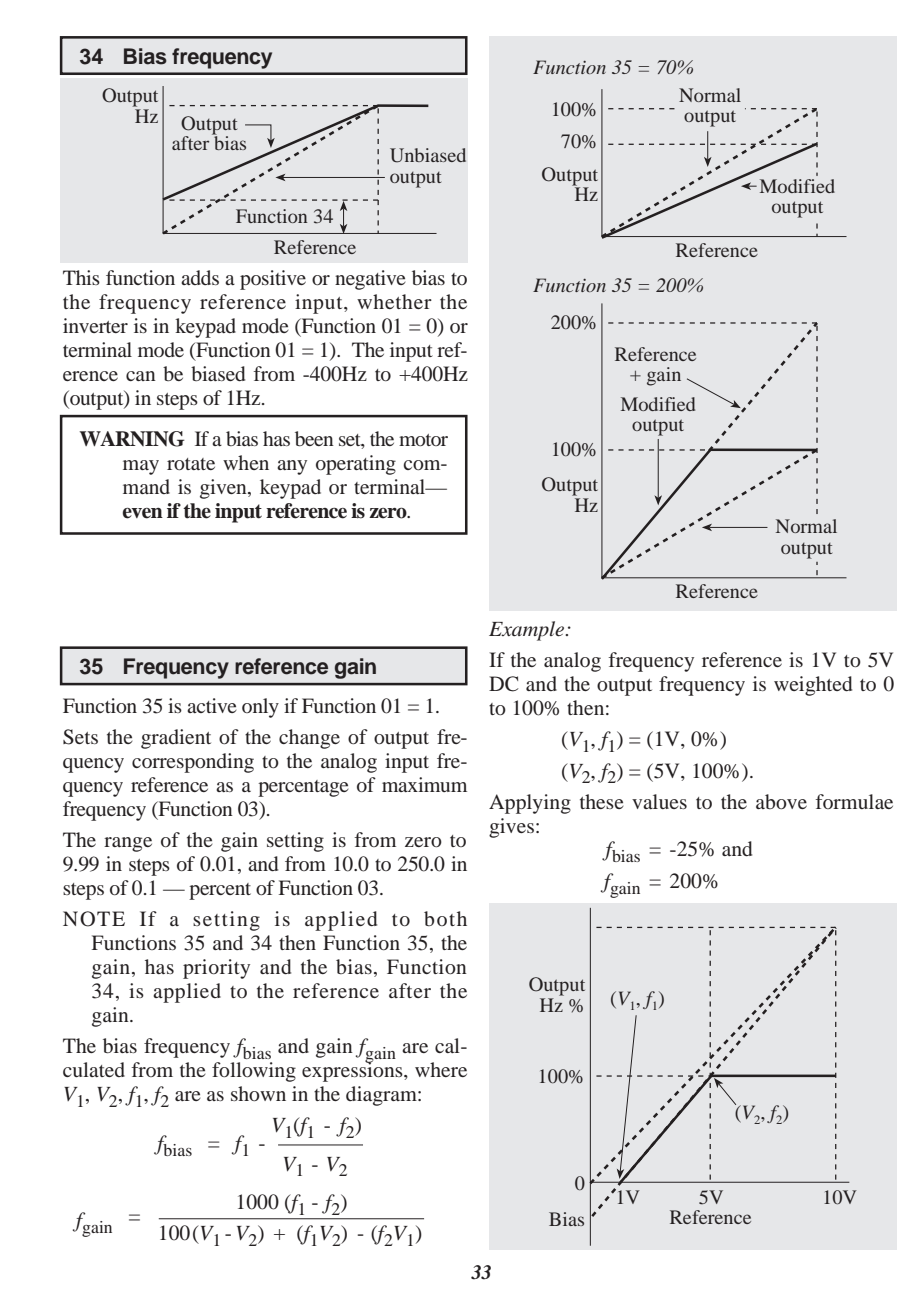 This screenshot has width=924, height=1298. Describe the element at coordinates (423, 440) in the screenshot. I see `motor` at that location.
